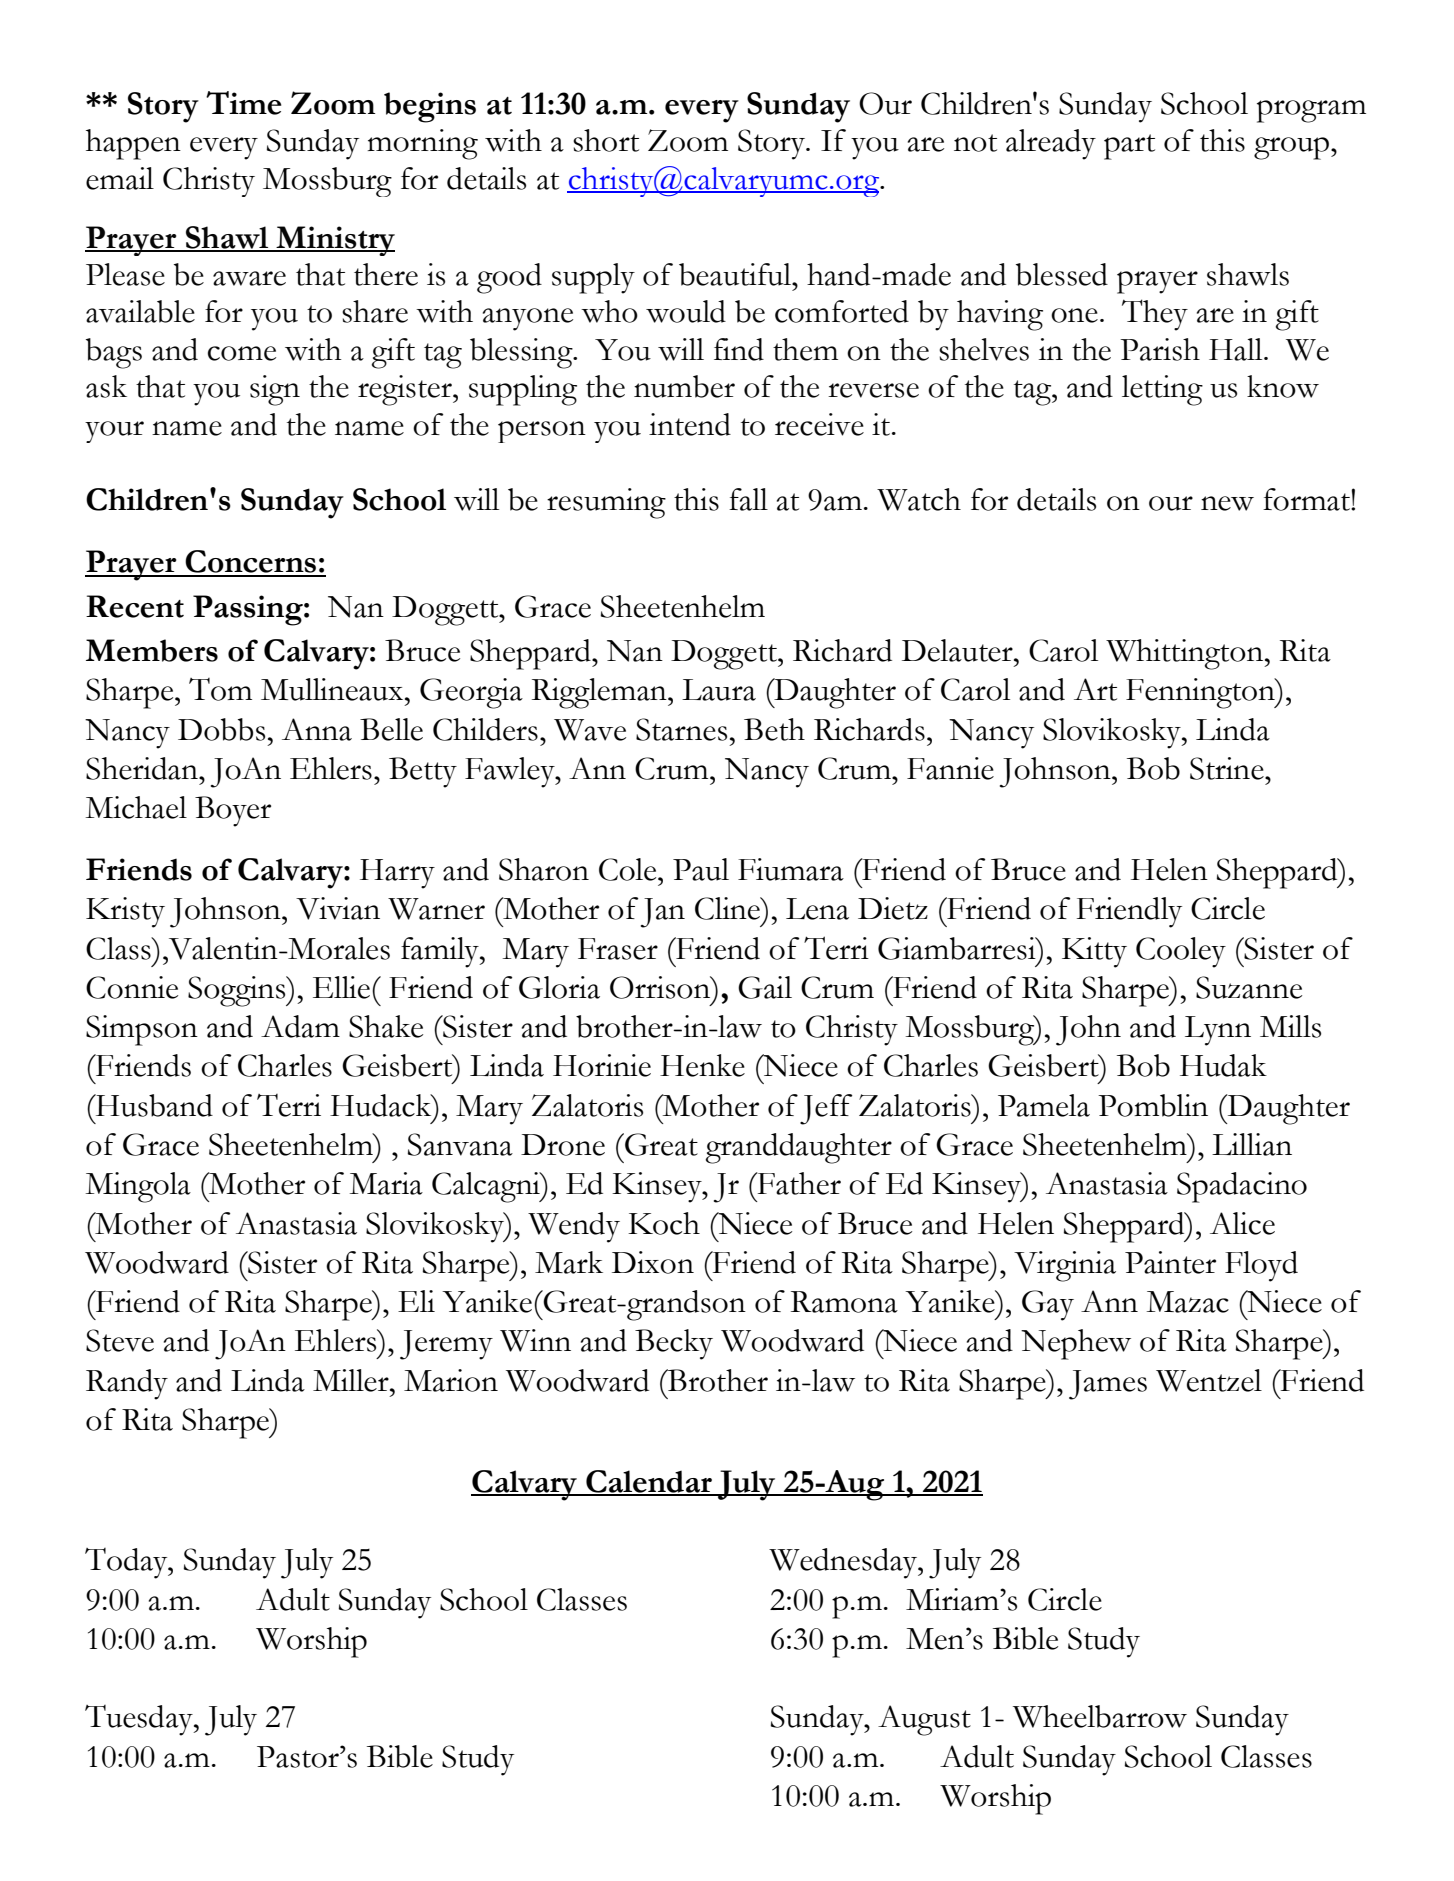 The image size is (1454, 1881). Describe the element at coordinates (243, 103) in the document. I see `Time` at that location.
